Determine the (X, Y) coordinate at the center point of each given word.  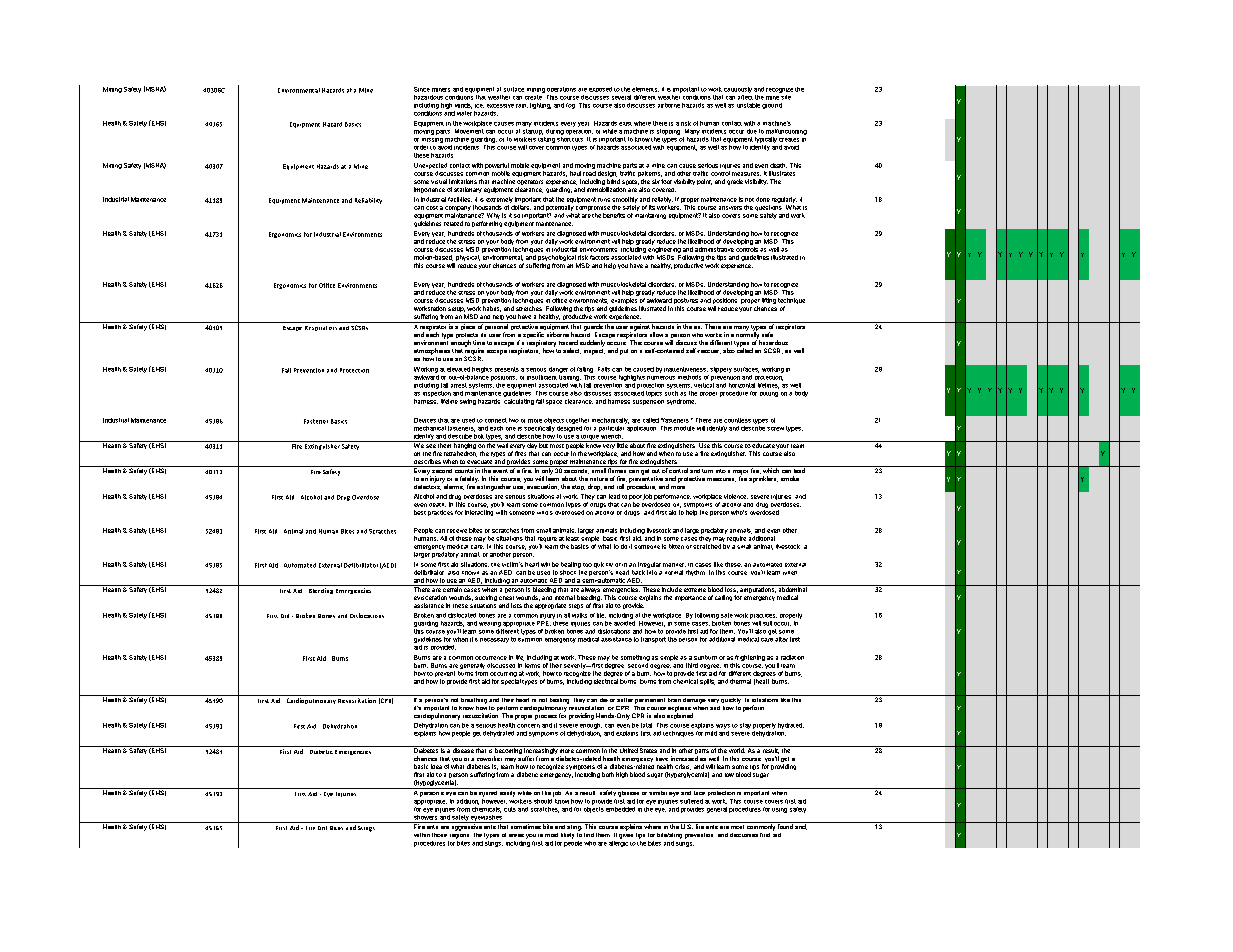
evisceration (430, 597)
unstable (748, 105)
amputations (757, 589)
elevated (458, 369)
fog (570, 106)
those (439, 835)
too (587, 565)
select (572, 351)
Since (422, 89)
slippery (721, 370)
